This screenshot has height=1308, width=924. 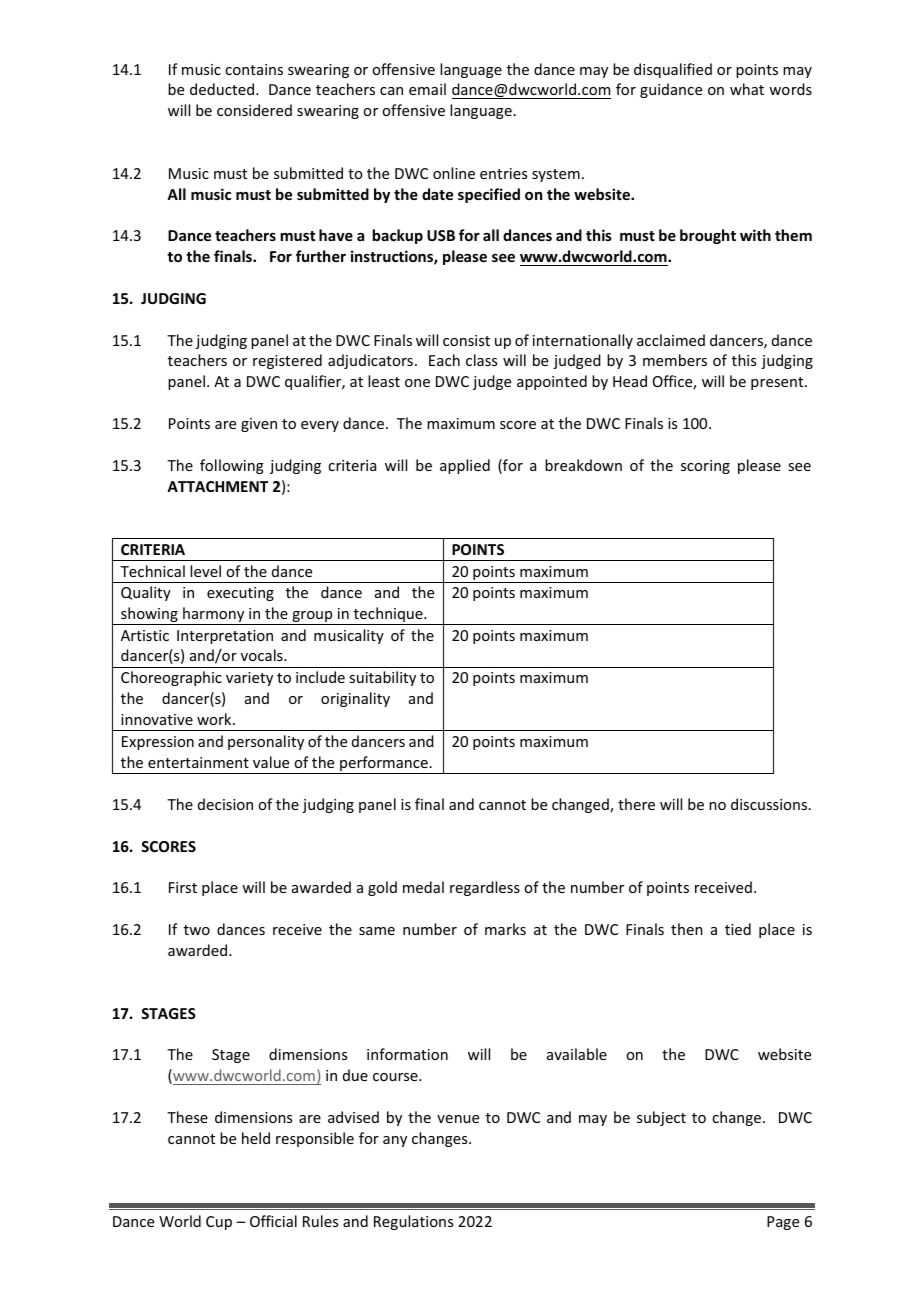 I want to click on Interpretation, so click(x=225, y=637).
